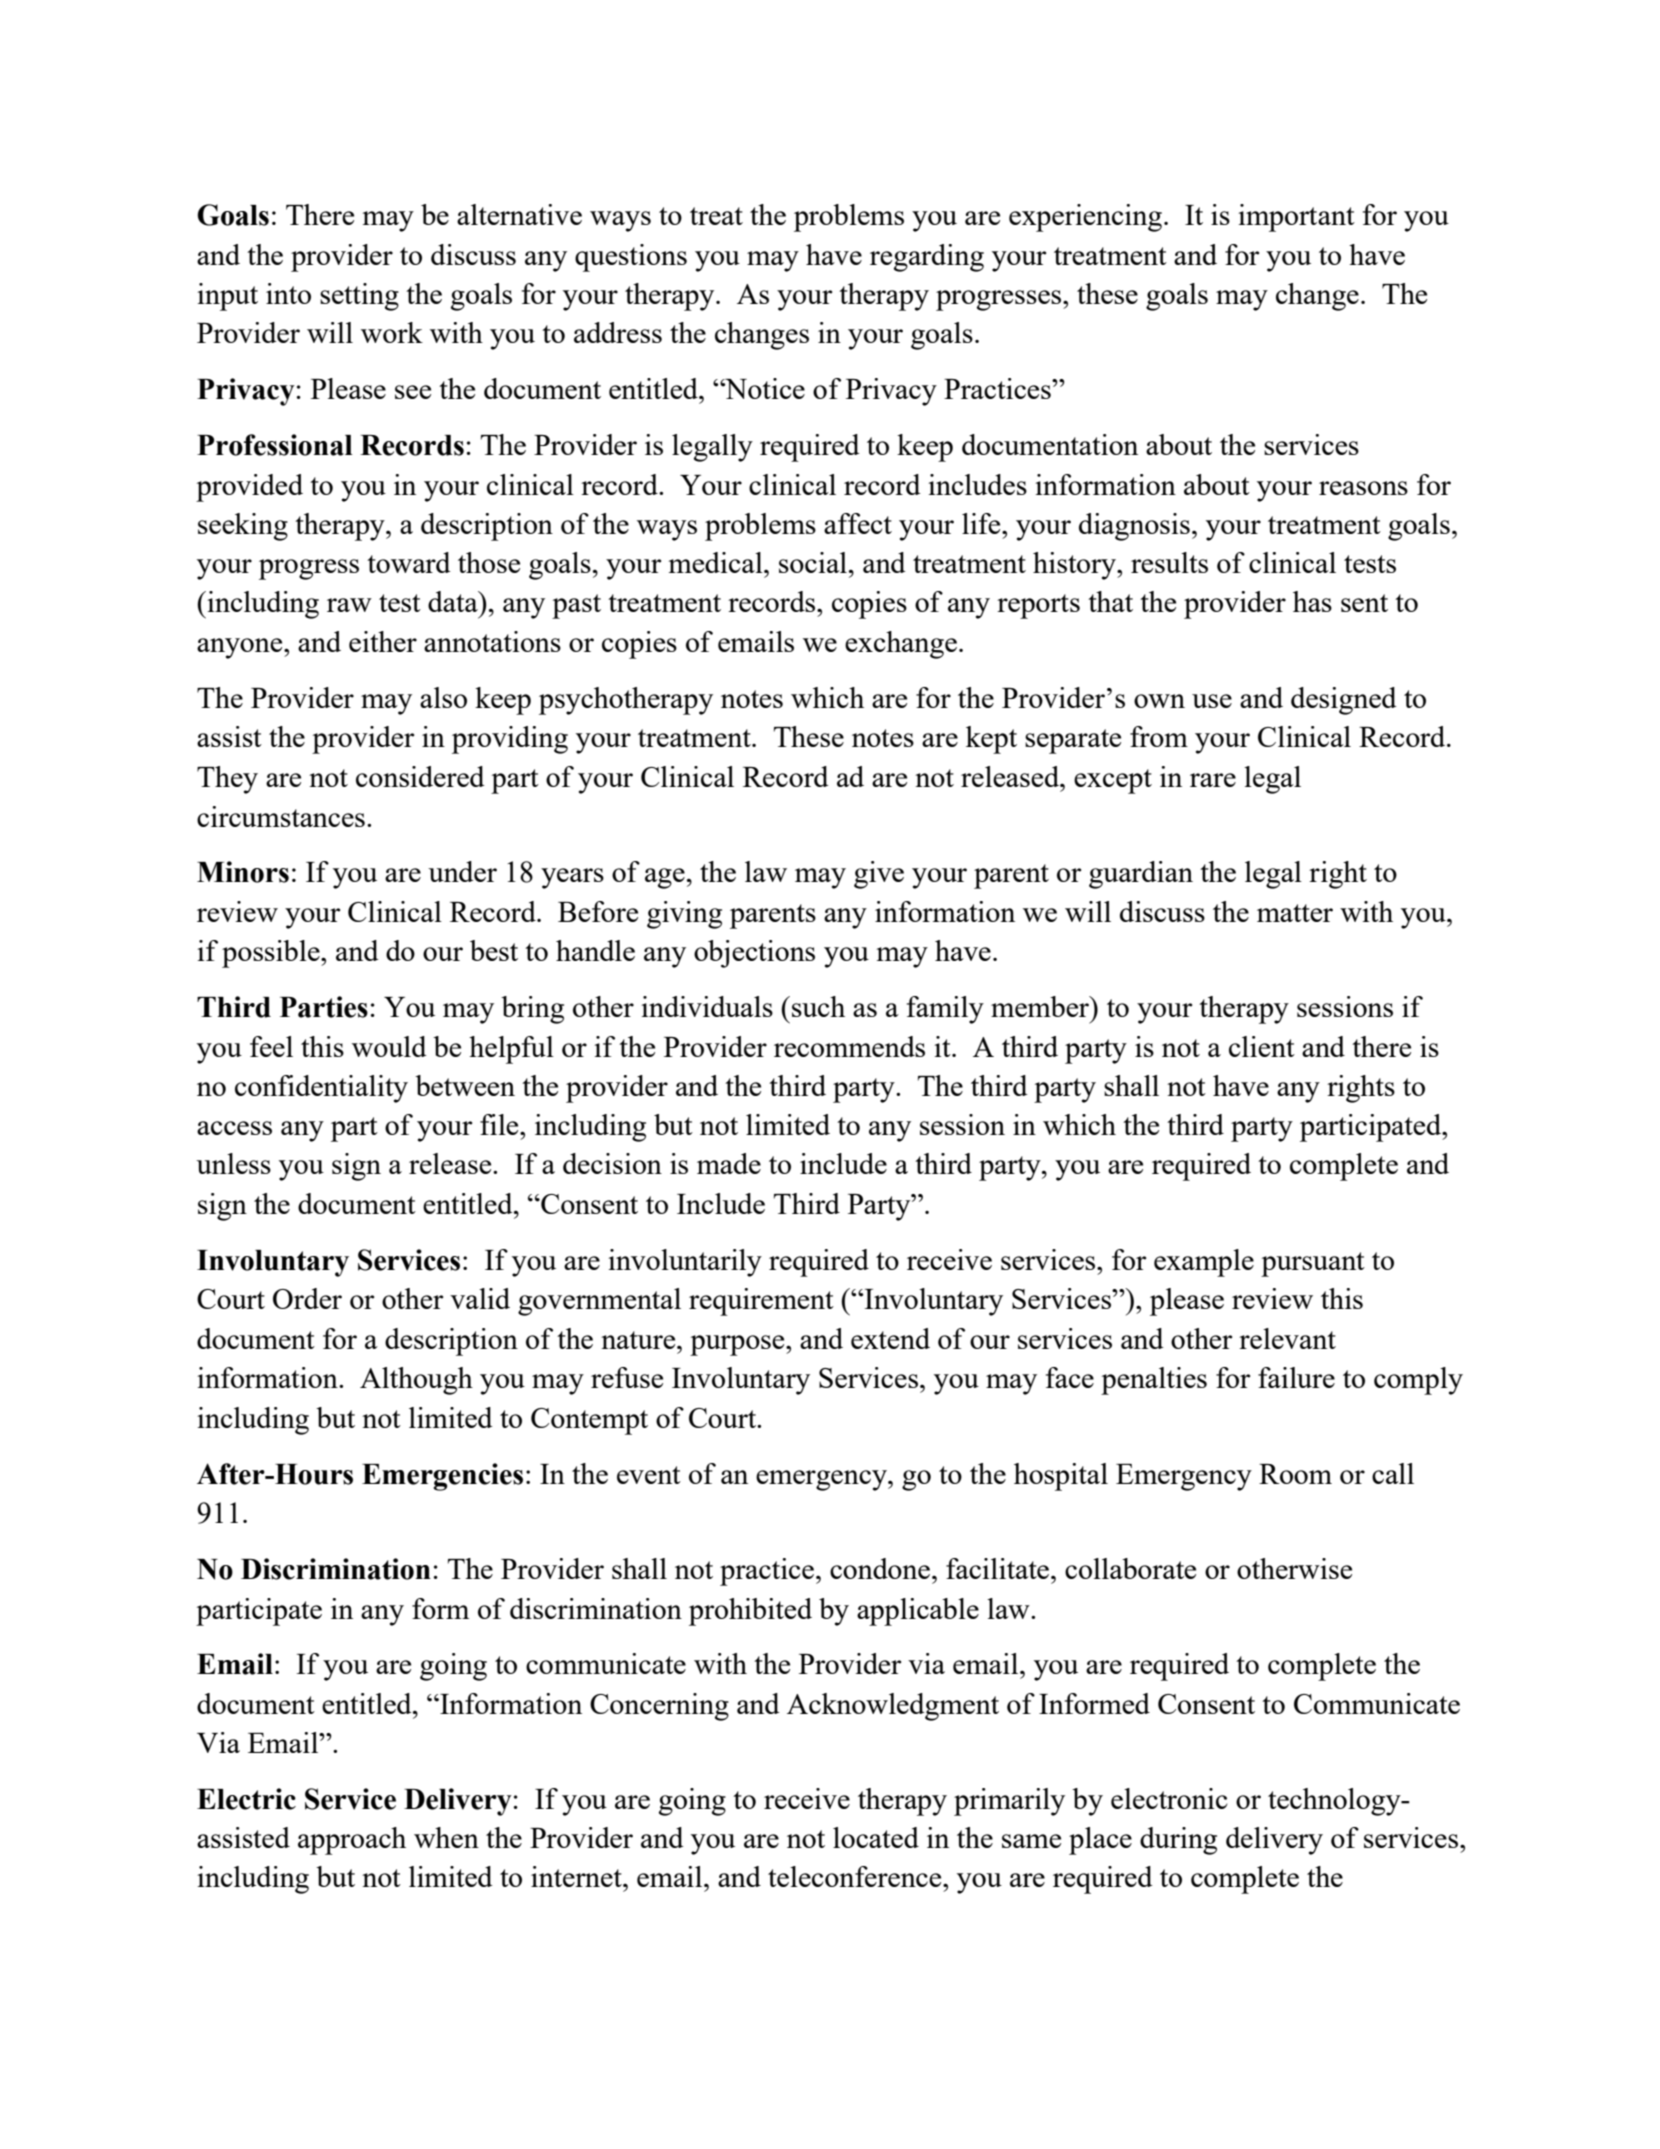 The image size is (1660, 2149). I want to click on setting, so click(359, 297).
